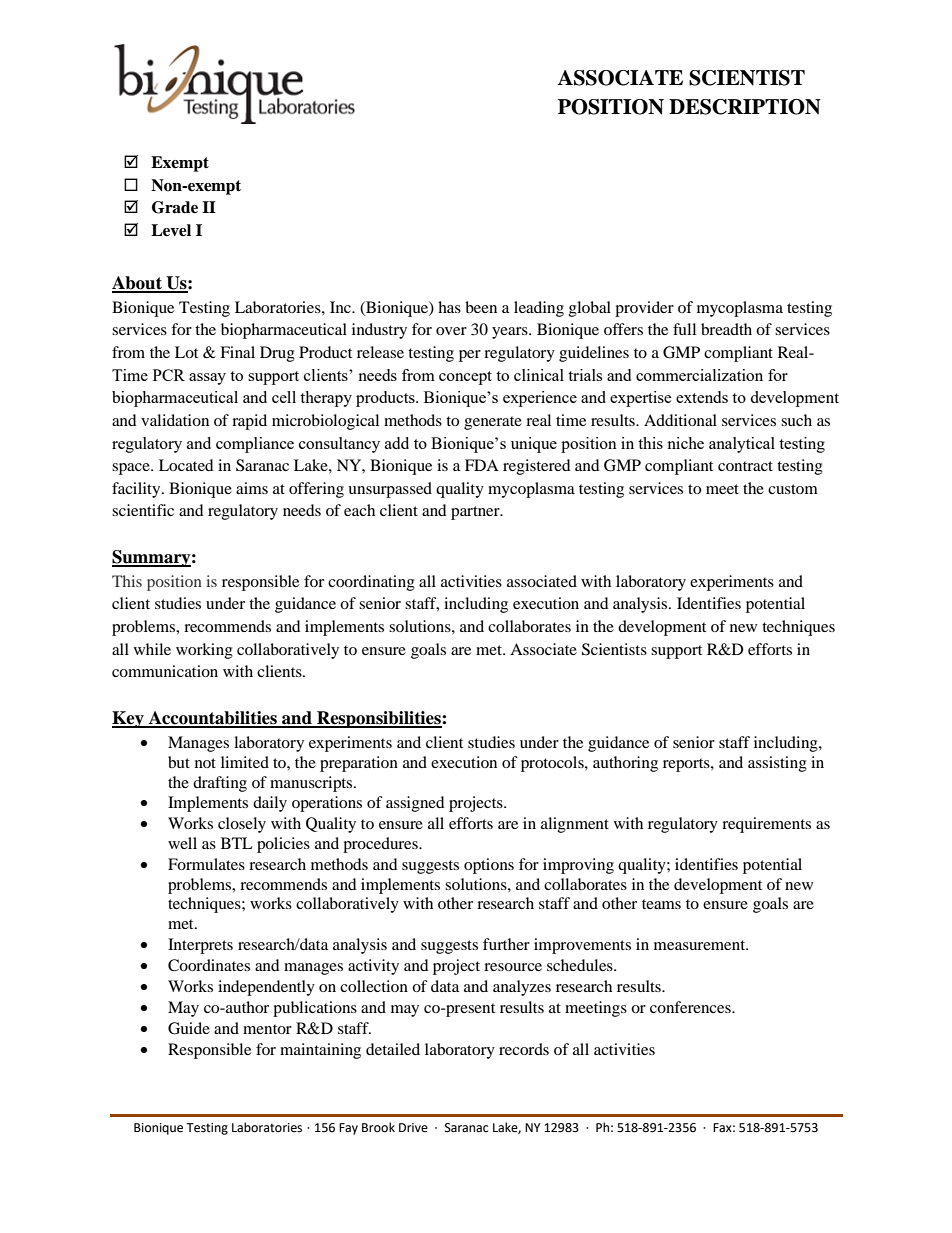 The width and height of the document is (952, 1233). I want to click on Drive, so click(413, 1128).
